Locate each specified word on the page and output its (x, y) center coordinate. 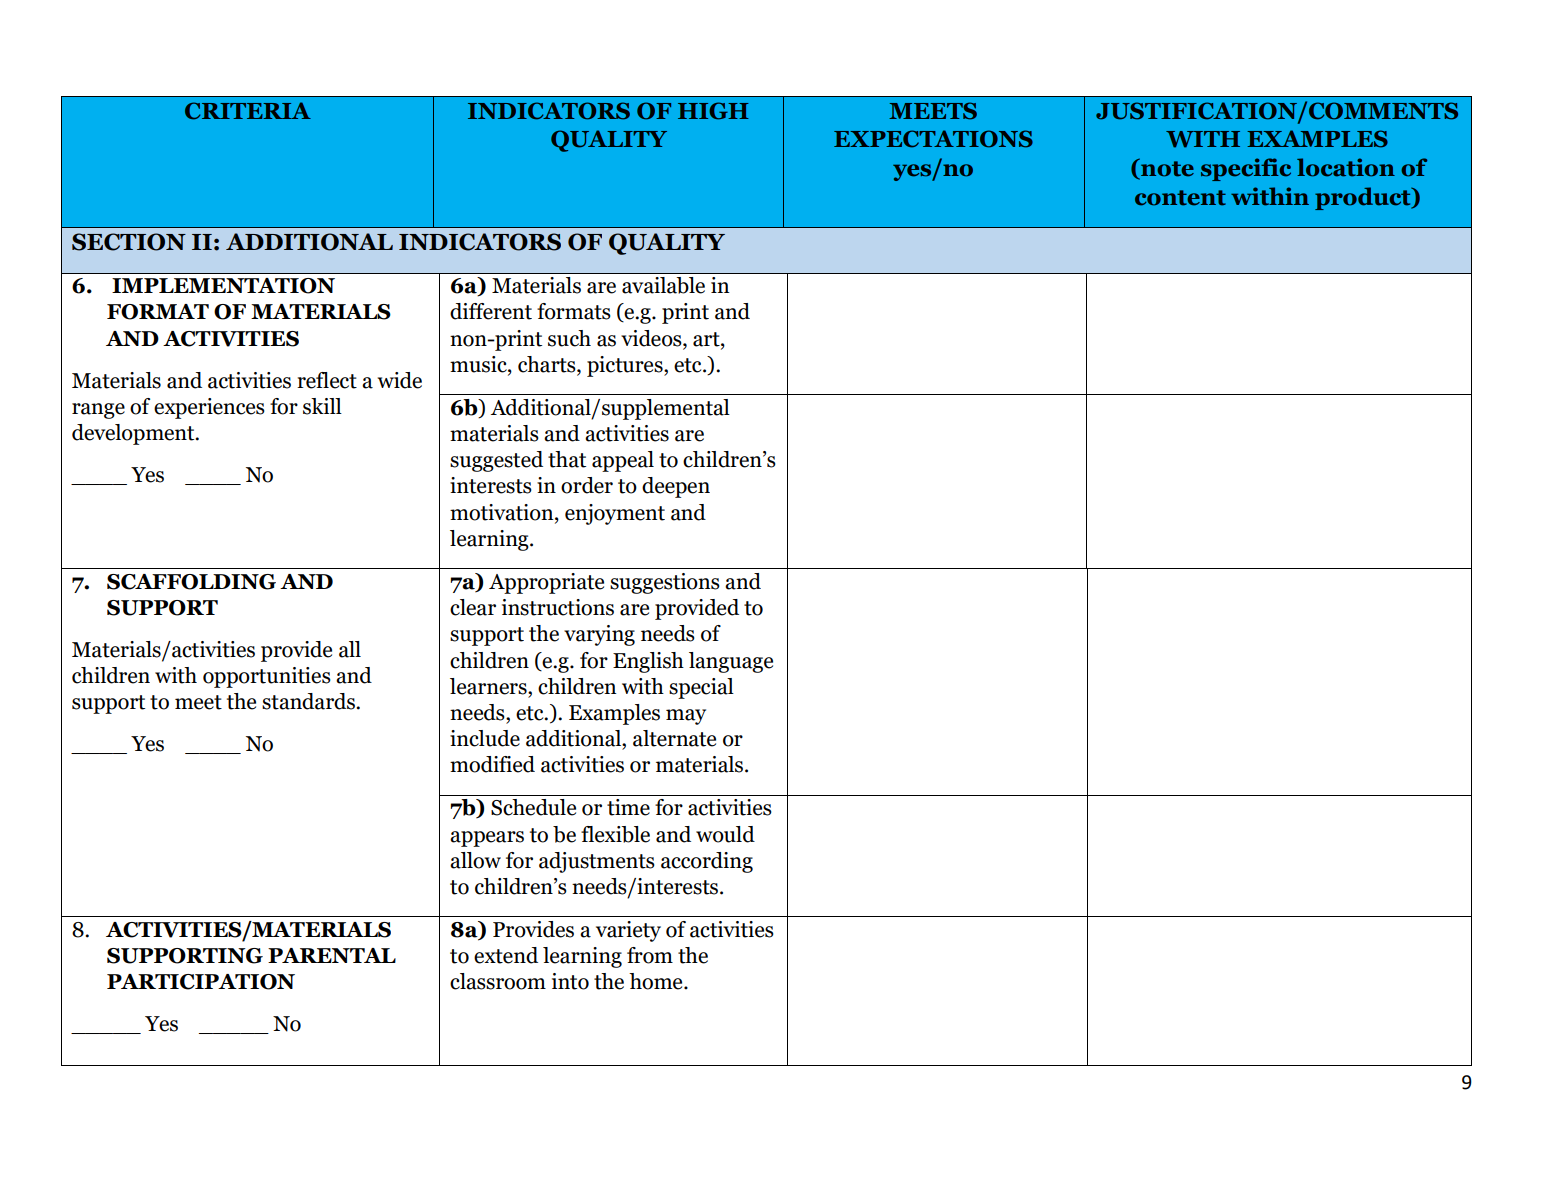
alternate (674, 738)
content (1180, 198)
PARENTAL (332, 955)
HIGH (713, 111)
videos (652, 338)
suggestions (665, 583)
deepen (676, 487)
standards (309, 701)
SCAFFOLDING (191, 582)
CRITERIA (248, 111)
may (686, 717)
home (657, 981)
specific (1246, 169)
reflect (327, 380)
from (650, 955)
